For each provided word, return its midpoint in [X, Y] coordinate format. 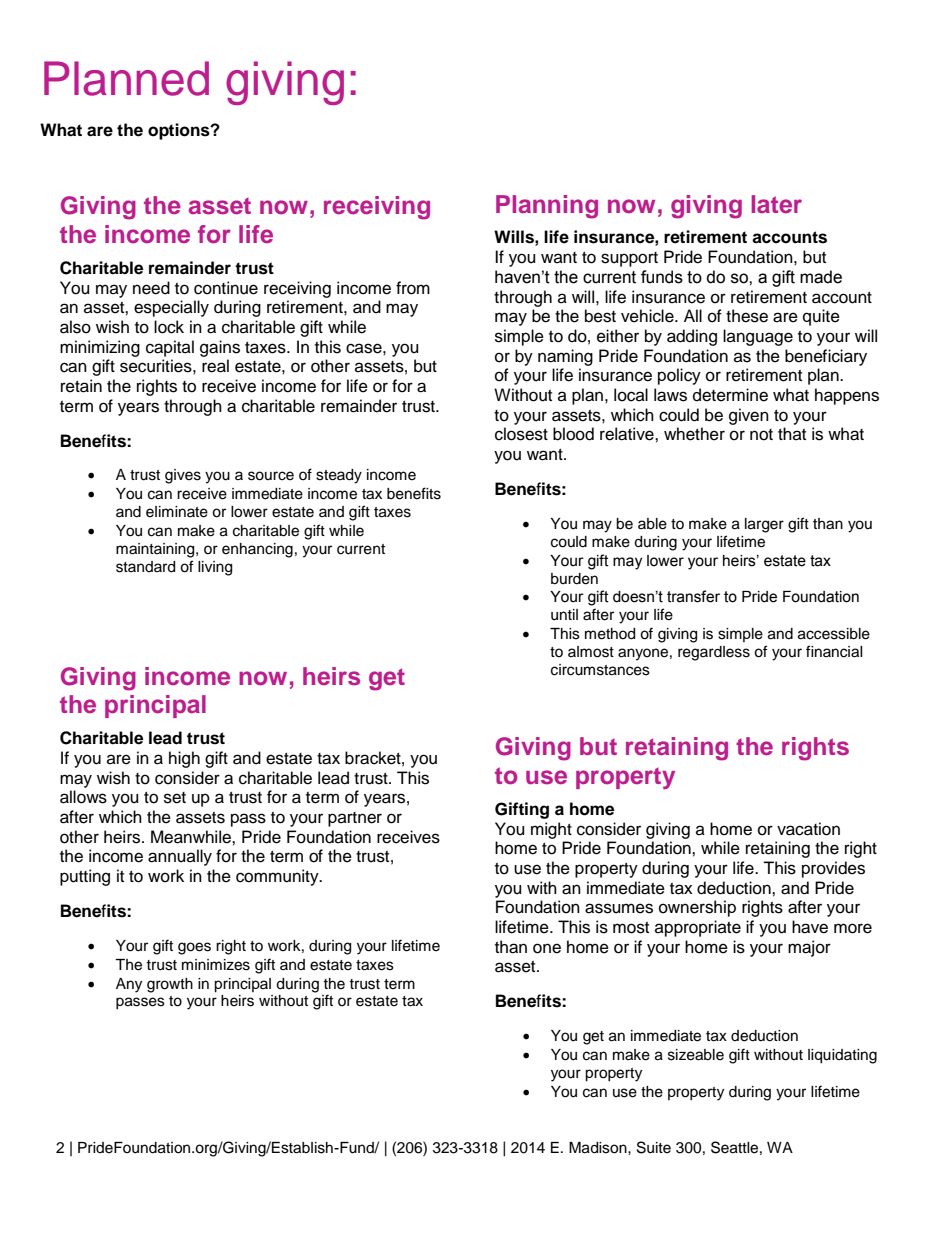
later [777, 204]
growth [170, 985]
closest [521, 434]
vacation [808, 829]
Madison [599, 1148]
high [184, 759]
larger [764, 525]
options [180, 131]
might [551, 830]
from [413, 288]
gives [183, 476]
